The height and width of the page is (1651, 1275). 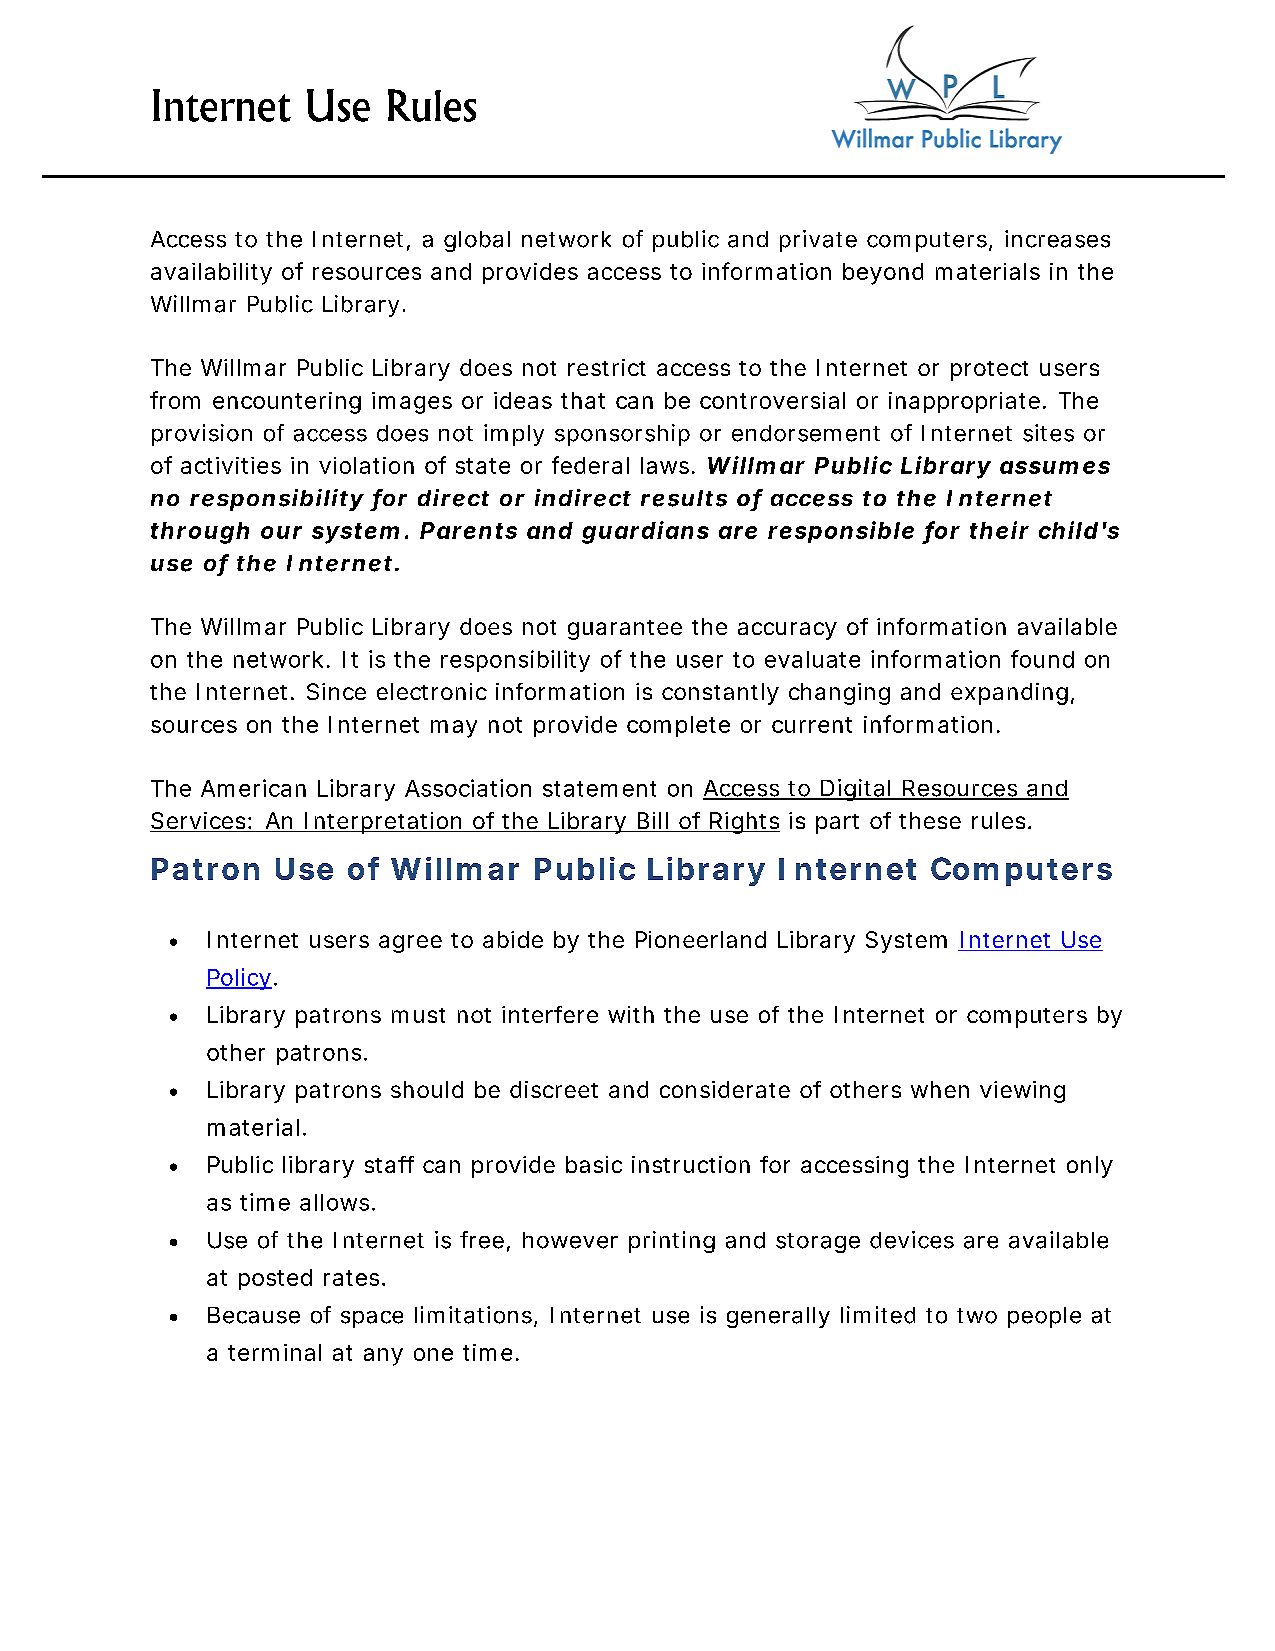 What do you see at coordinates (645, 532) in the page?
I see `guardians` at bounding box center [645, 532].
